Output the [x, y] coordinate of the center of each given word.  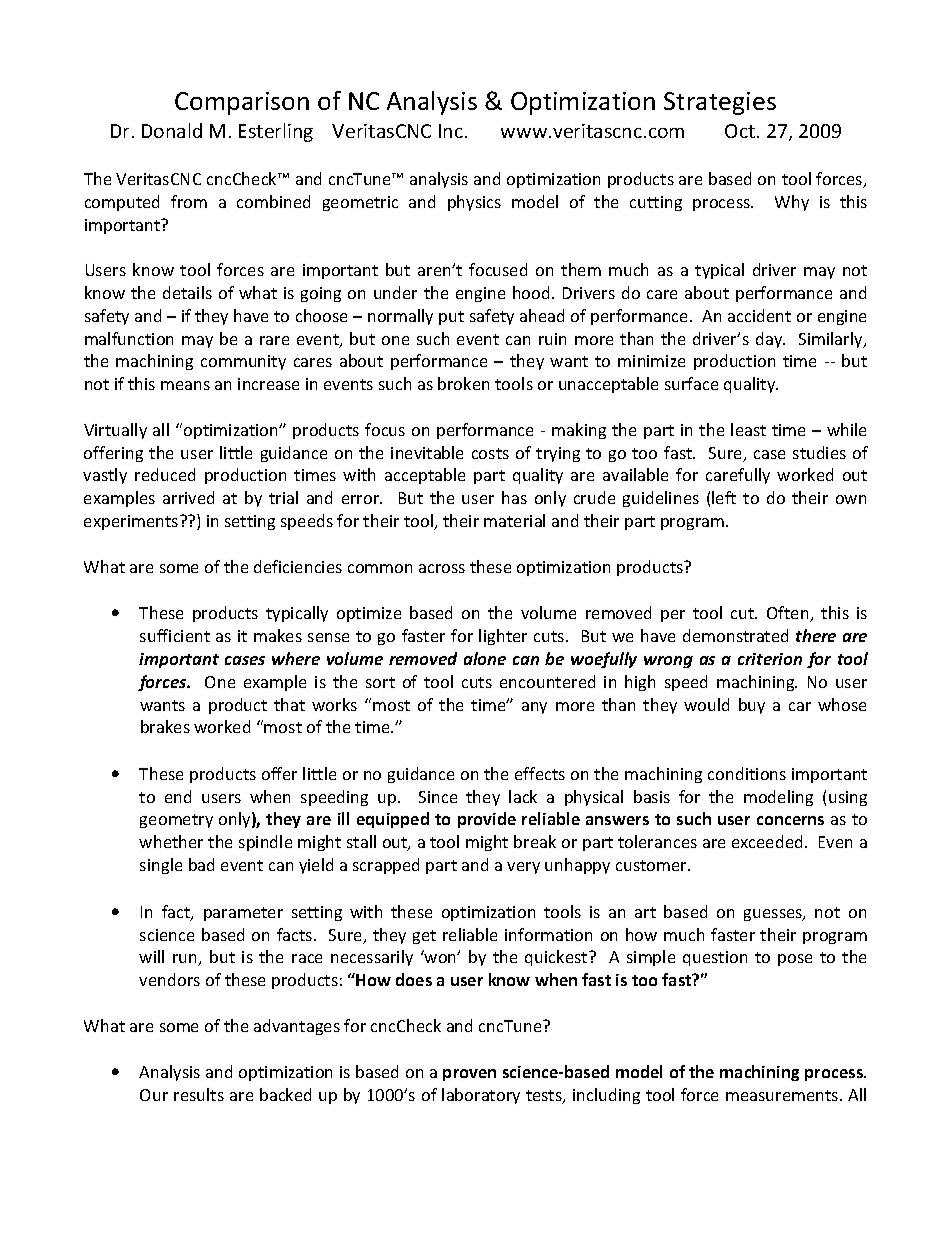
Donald [172, 130]
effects [540, 773]
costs [490, 453]
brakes [165, 726]
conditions [747, 773]
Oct [741, 131]
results [199, 1094]
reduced [165, 474]
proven [469, 1075]
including [606, 1096]
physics [474, 203]
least [748, 429]
